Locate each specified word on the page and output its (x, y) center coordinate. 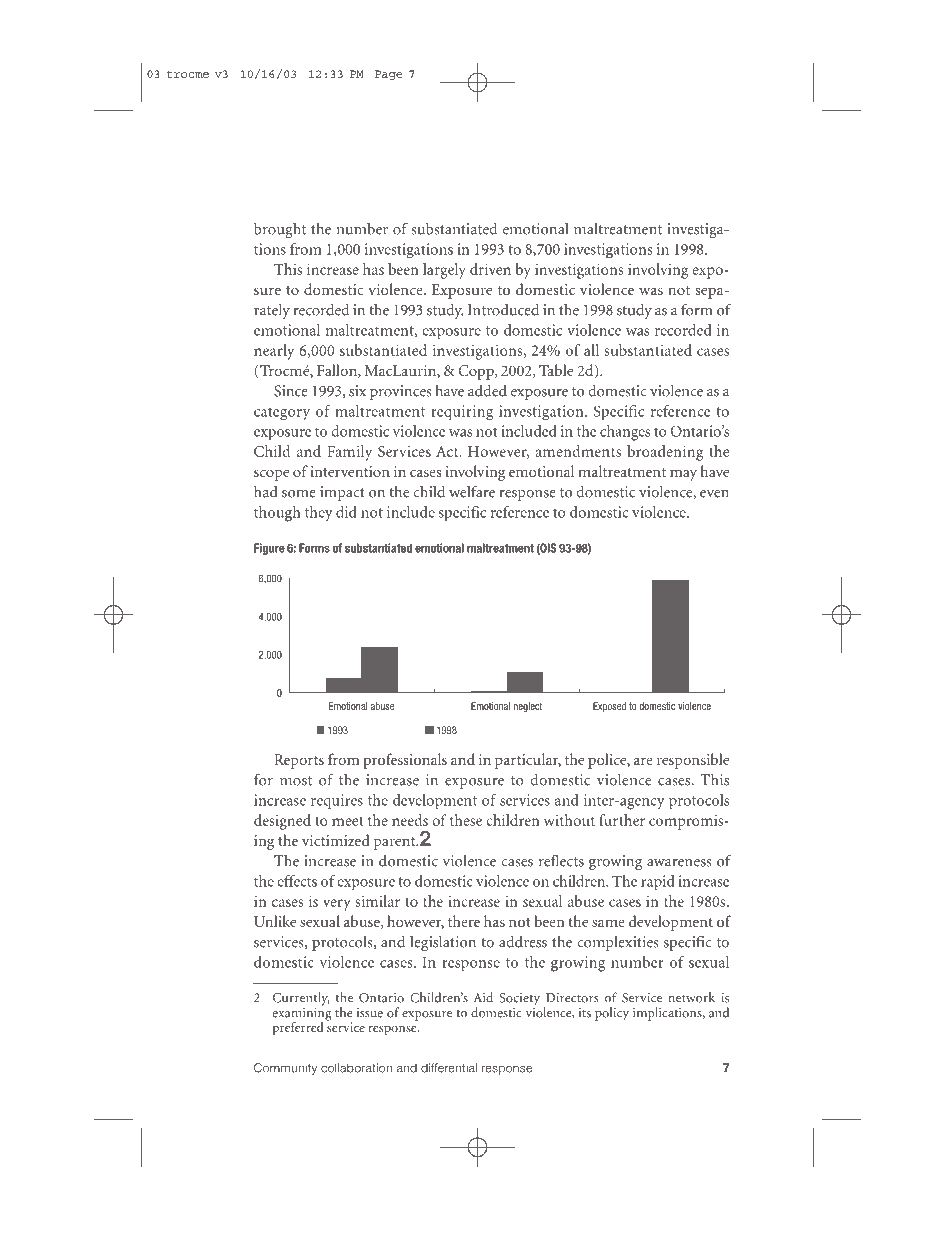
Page (389, 75)
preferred (298, 1028)
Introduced (503, 309)
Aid (483, 997)
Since (291, 391)
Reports (299, 761)
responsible (693, 761)
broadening (665, 453)
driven (490, 269)
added (487, 391)
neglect (528, 707)
